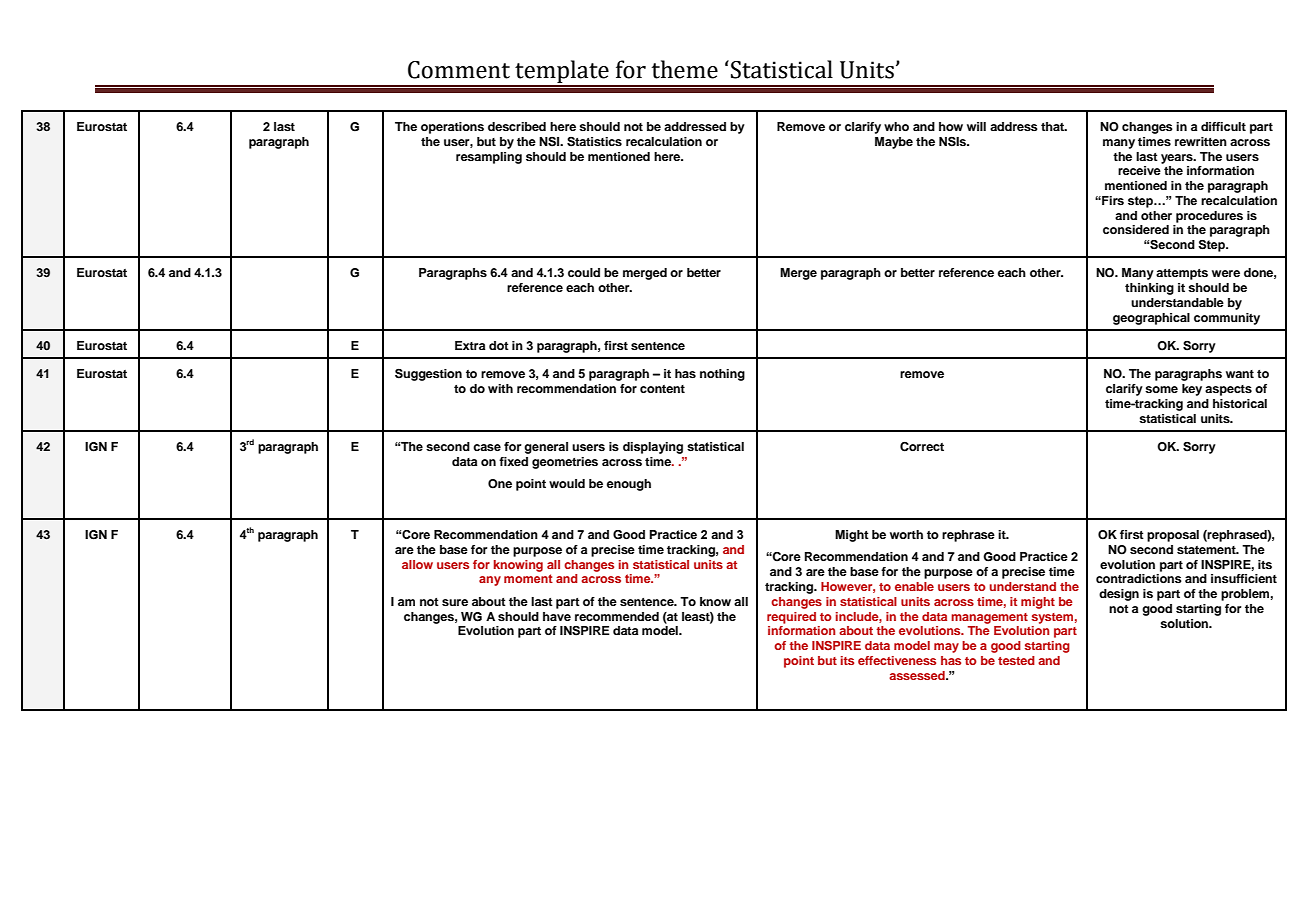  Describe the element at coordinates (567, 483) in the screenshot. I see `would` at that location.
